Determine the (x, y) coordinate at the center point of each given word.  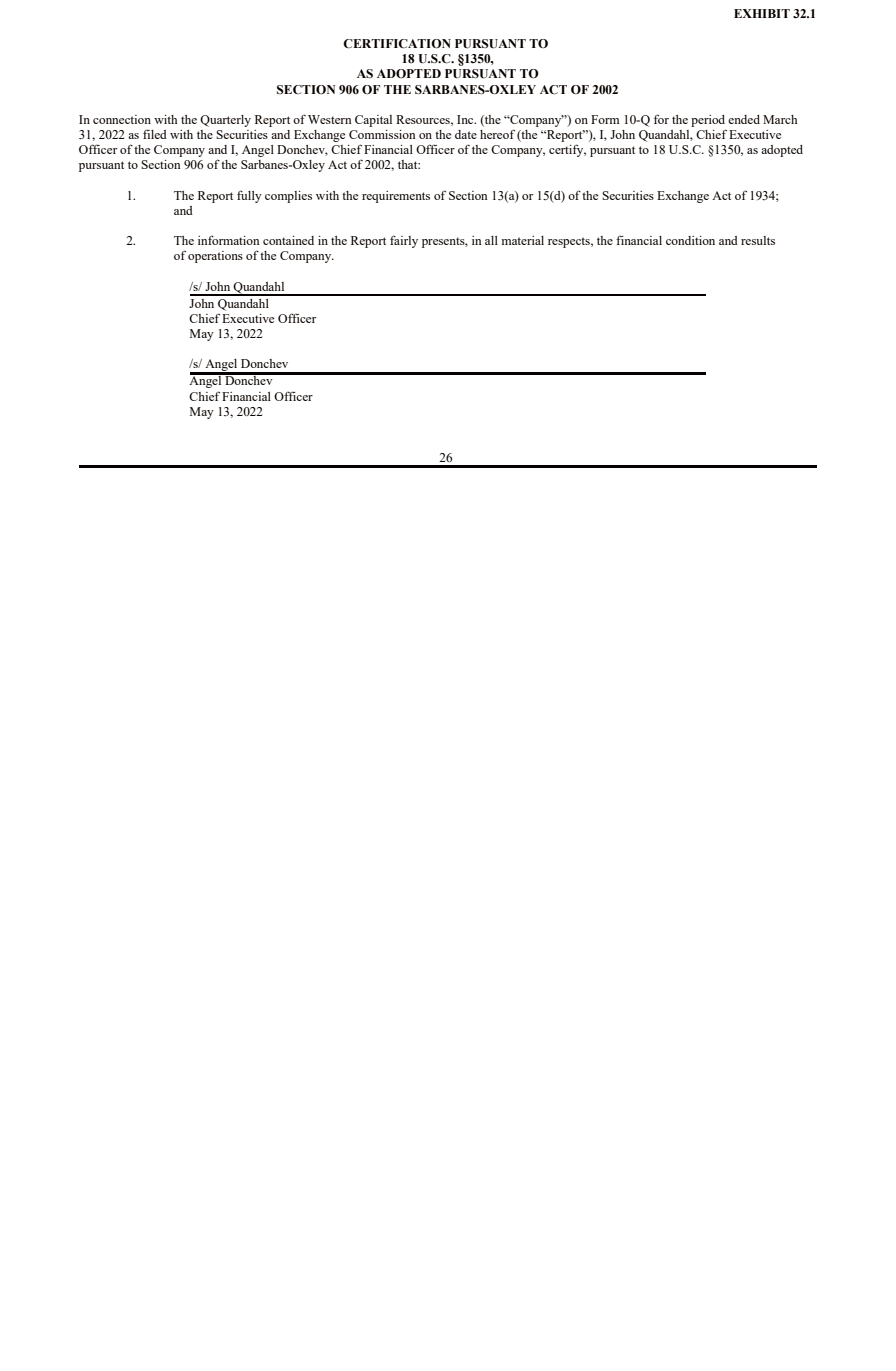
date (466, 134)
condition (690, 240)
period (708, 121)
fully (249, 196)
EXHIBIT (762, 13)
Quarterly (225, 121)
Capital (373, 121)
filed (155, 134)
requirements (396, 197)
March (780, 119)
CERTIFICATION (397, 44)
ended (744, 119)
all (491, 240)
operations (215, 257)
